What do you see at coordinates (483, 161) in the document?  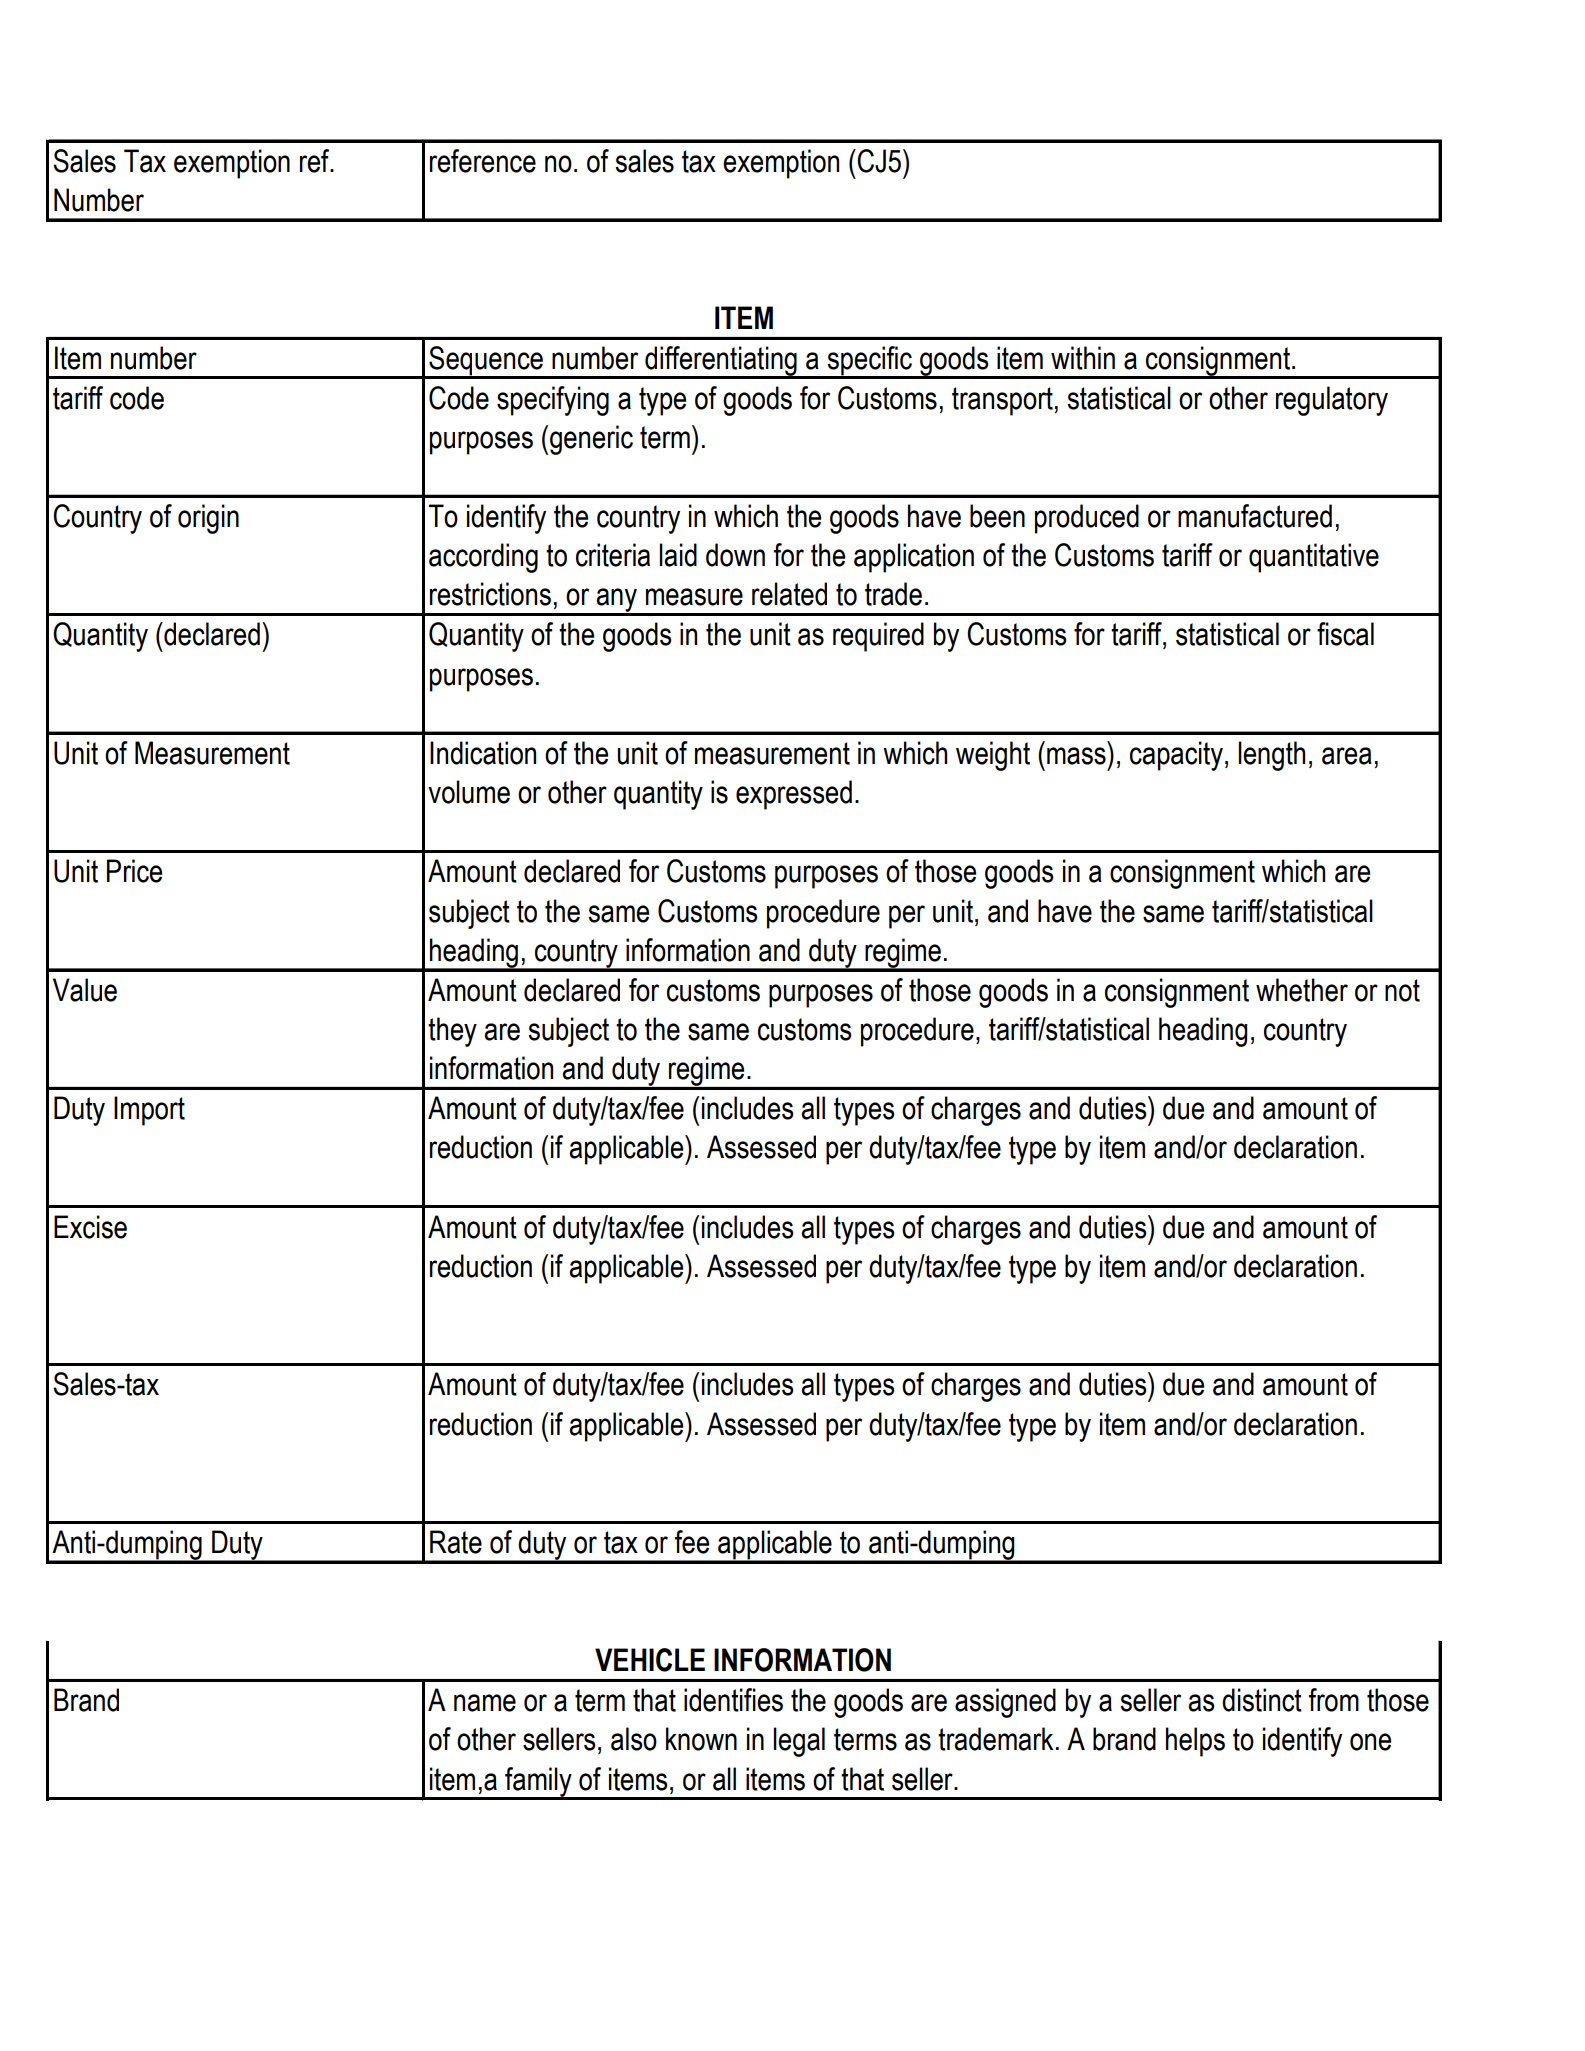 I see `reference` at bounding box center [483, 161].
